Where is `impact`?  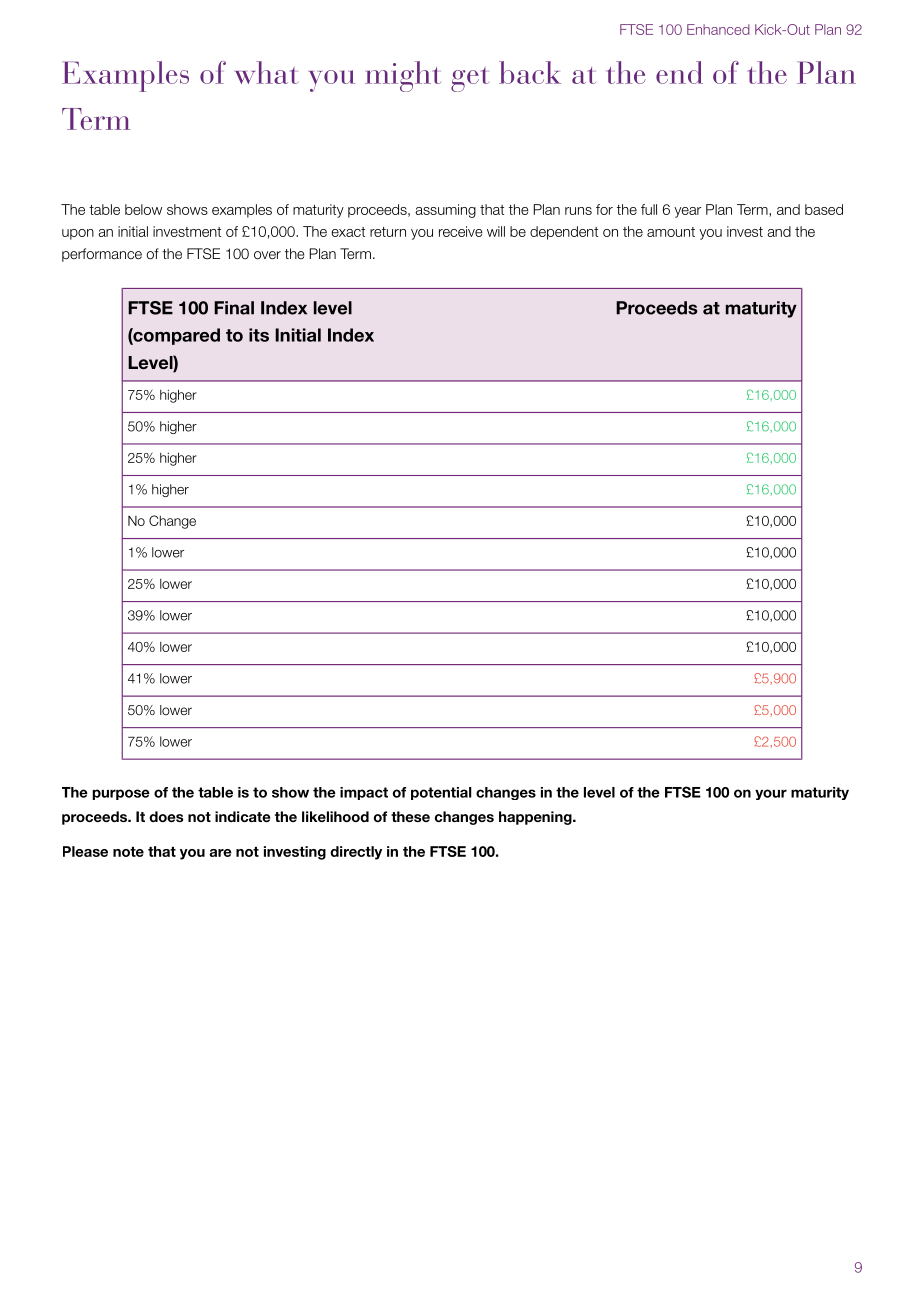 impact is located at coordinates (364, 793).
